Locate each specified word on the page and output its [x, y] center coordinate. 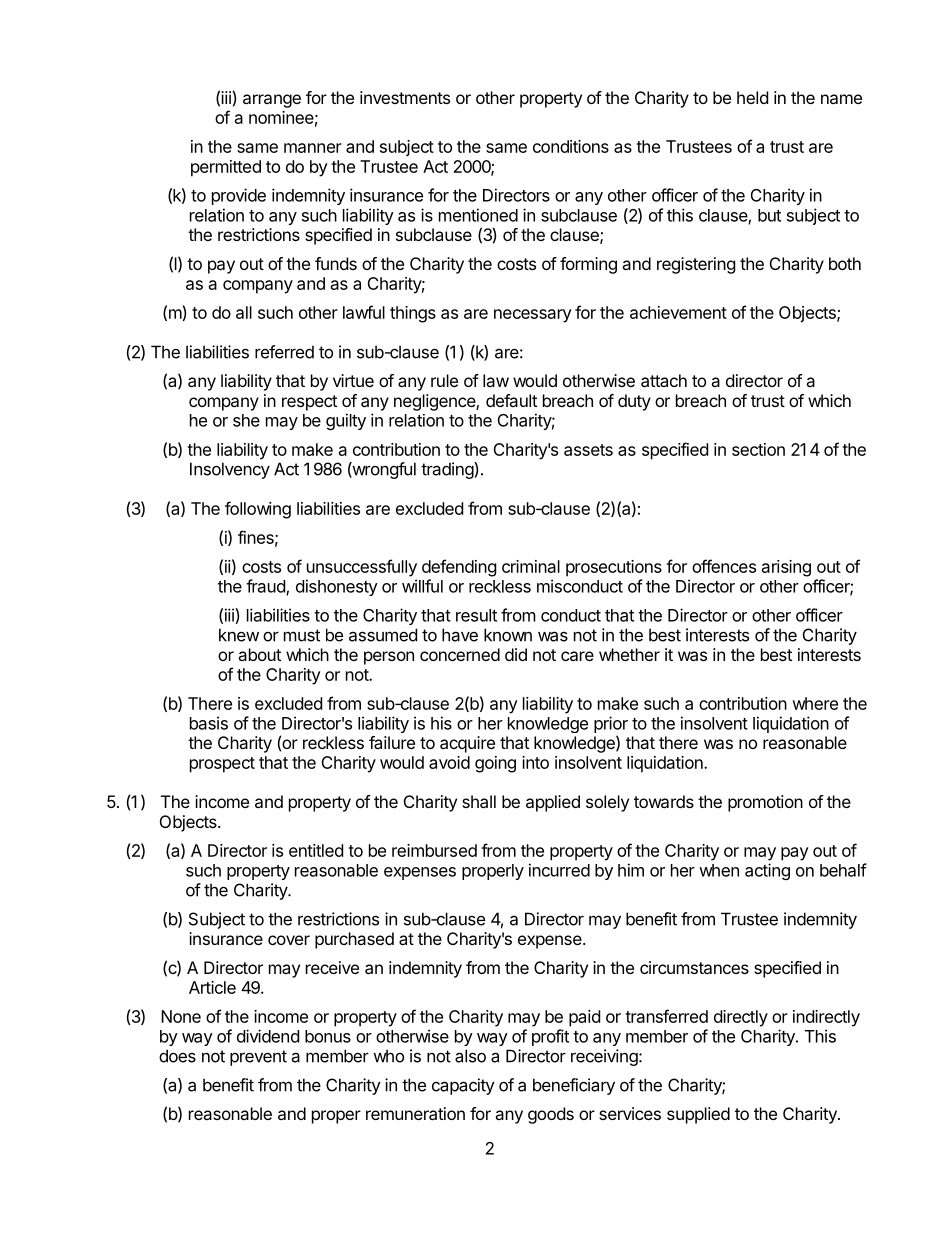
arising [786, 568]
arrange [272, 101]
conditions [571, 146]
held [752, 97]
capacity [463, 1086]
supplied [698, 1115]
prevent [258, 1058]
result [476, 615]
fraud [266, 587]
